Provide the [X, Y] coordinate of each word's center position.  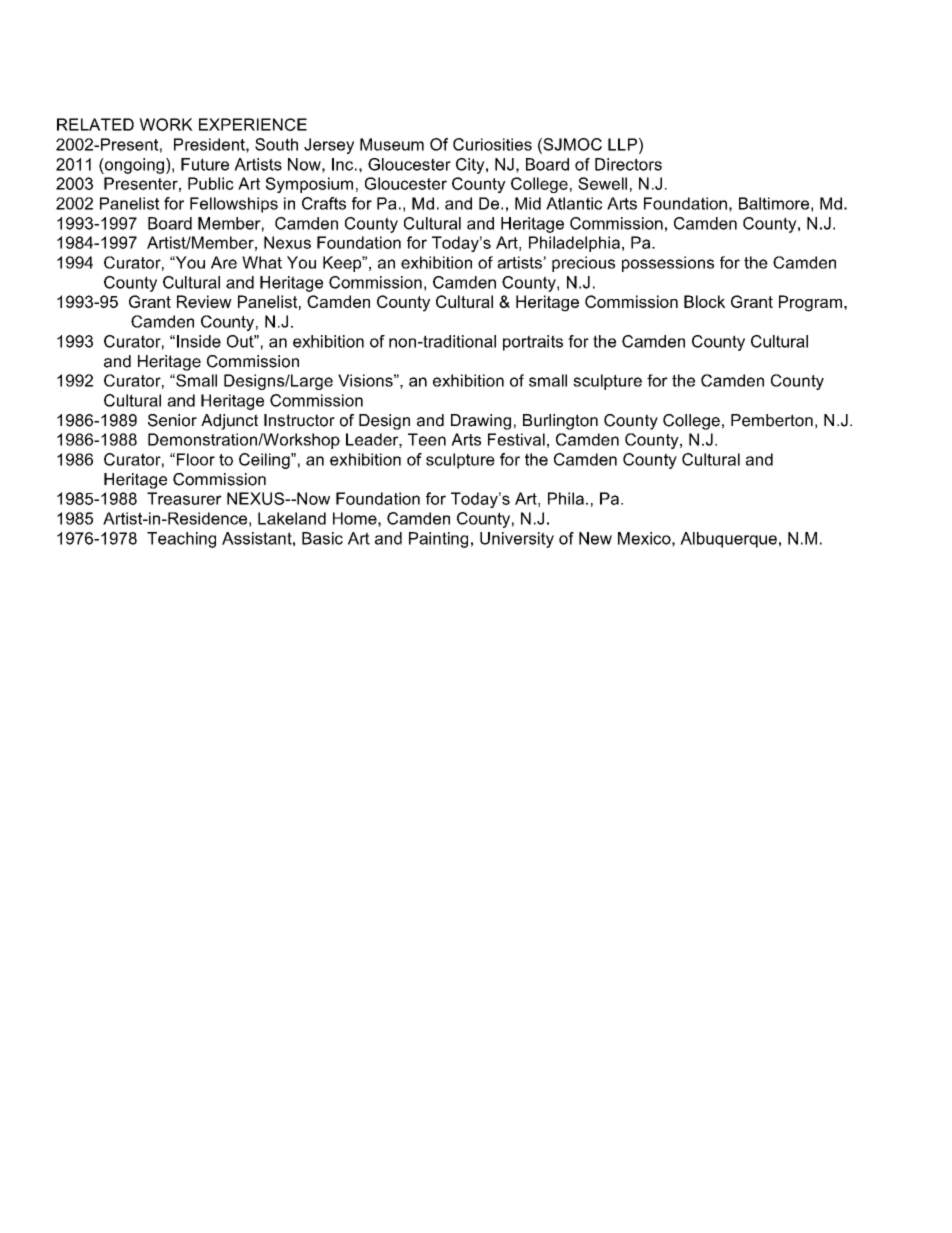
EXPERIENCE [253, 124]
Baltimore [774, 203]
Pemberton [772, 420]
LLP [622, 144]
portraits [533, 343]
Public [211, 183]
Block [704, 301]
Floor [196, 459]
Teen [427, 439]
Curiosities [492, 144]
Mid [528, 203]
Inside [199, 341]
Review [204, 301]
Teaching [181, 540]
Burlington [560, 422]
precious [583, 264]
